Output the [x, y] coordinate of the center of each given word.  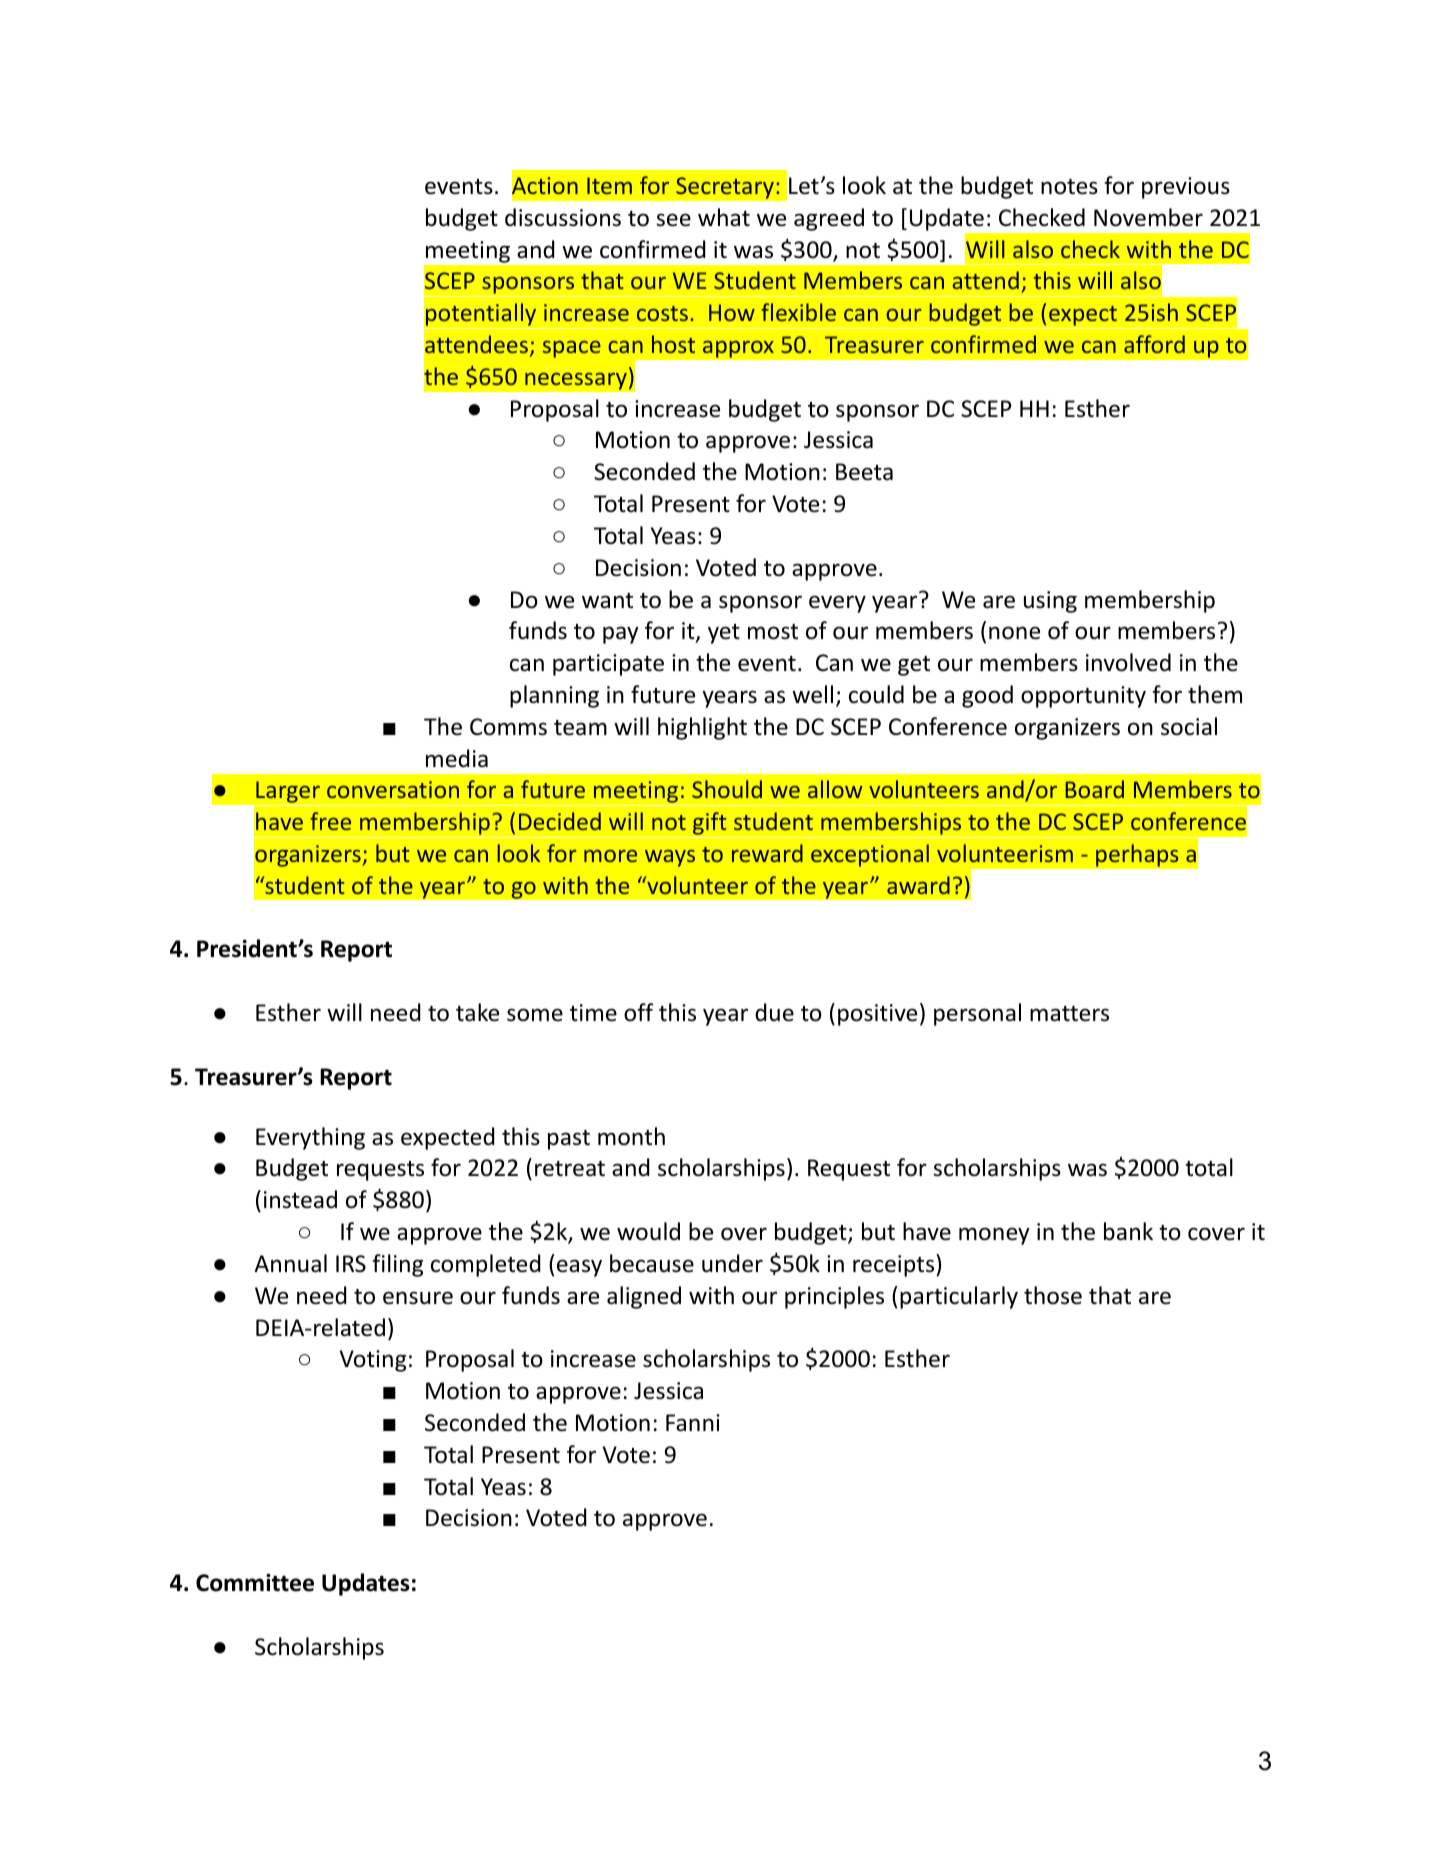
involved [1128, 662]
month [631, 1136]
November [1148, 217]
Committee [255, 1583]
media [457, 758]
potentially [481, 316]
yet [724, 634]
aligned [644, 1297]
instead [300, 1199]
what [724, 217]
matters [1069, 1014]
